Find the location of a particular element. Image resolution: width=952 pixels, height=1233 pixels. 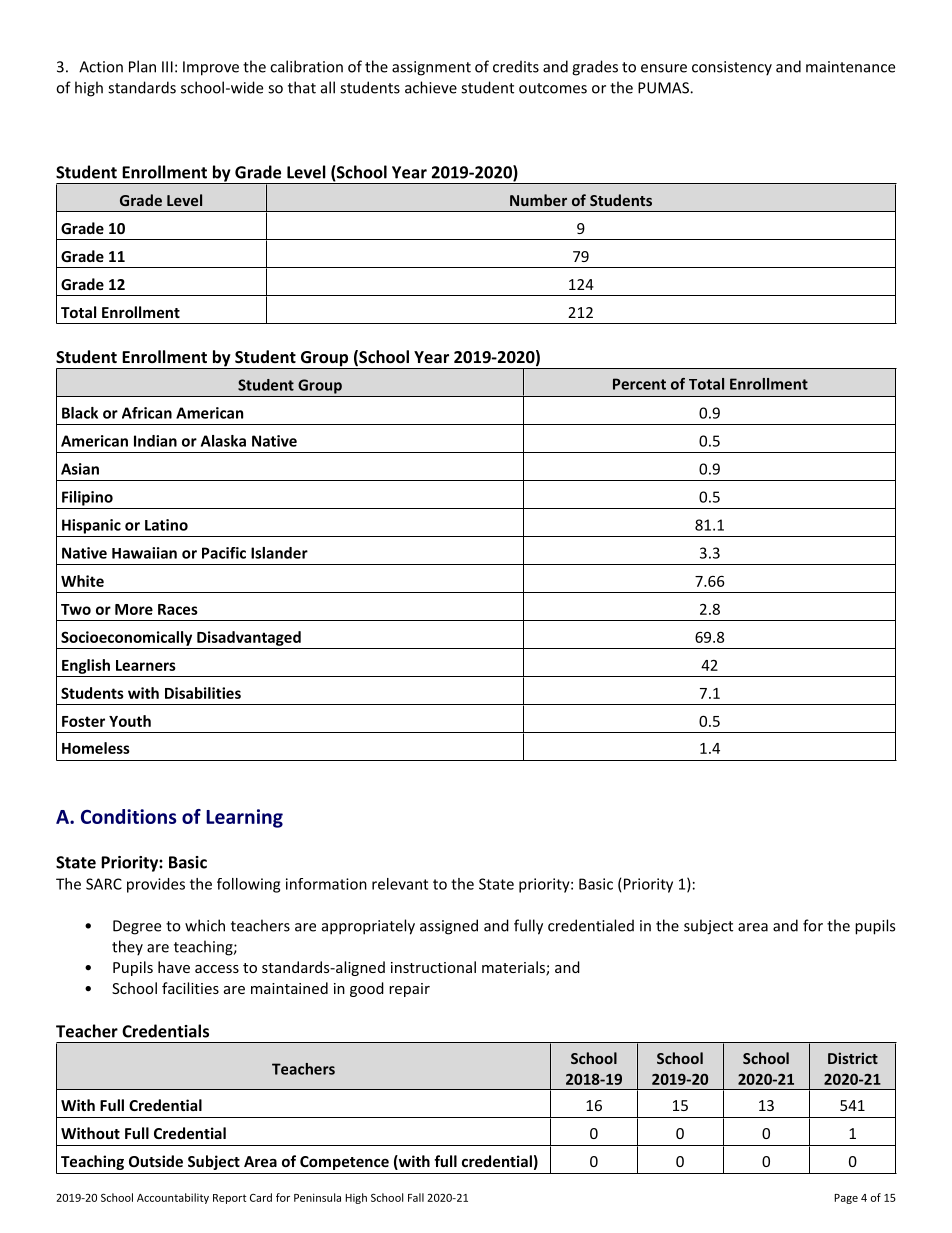

Islander is located at coordinates (279, 553).
